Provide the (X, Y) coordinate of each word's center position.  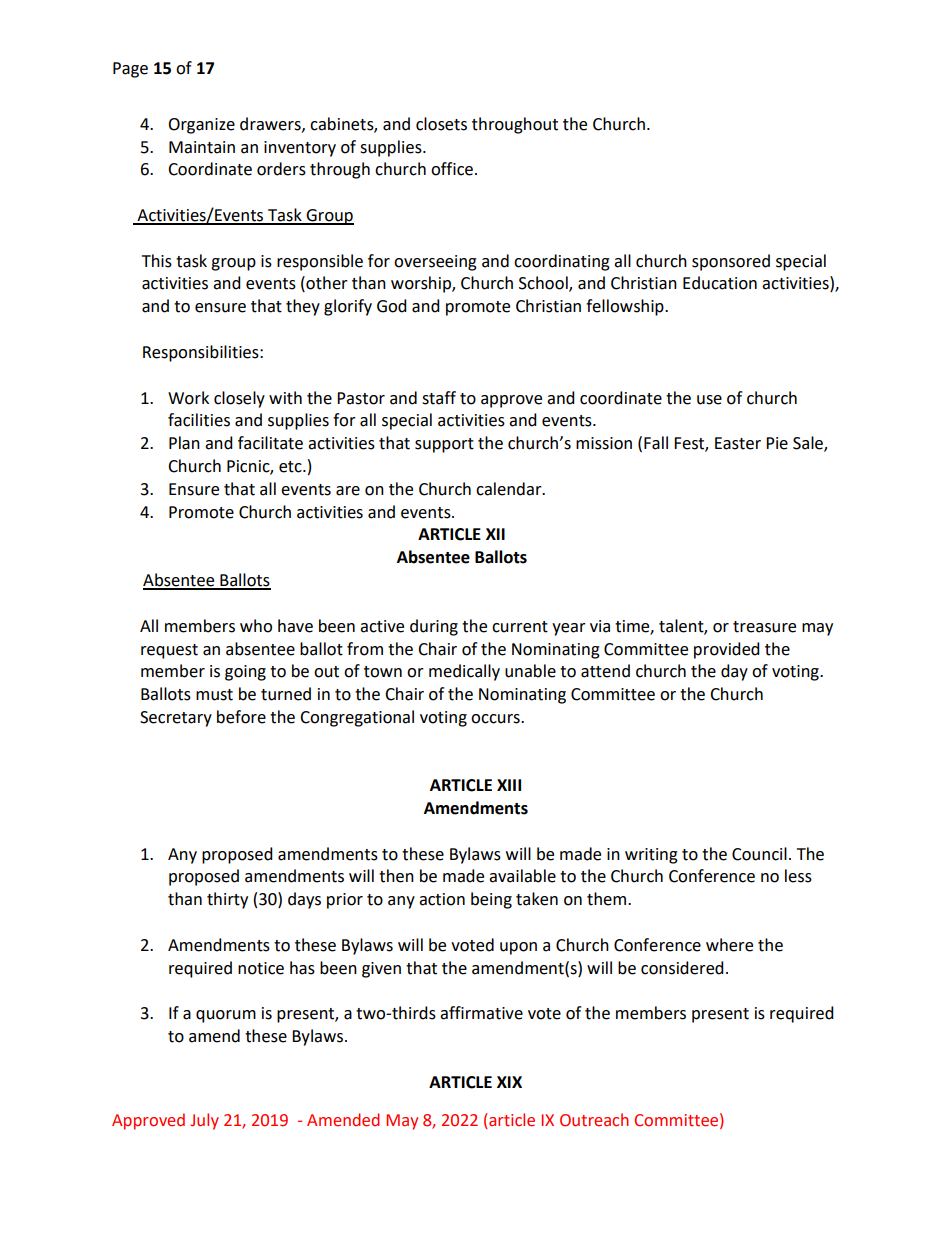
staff (439, 398)
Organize (201, 126)
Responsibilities (202, 353)
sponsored (731, 262)
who (256, 626)
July (204, 1121)
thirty (227, 900)
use (709, 400)
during (434, 627)
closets (441, 124)
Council (759, 854)
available (522, 876)
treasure (764, 627)
